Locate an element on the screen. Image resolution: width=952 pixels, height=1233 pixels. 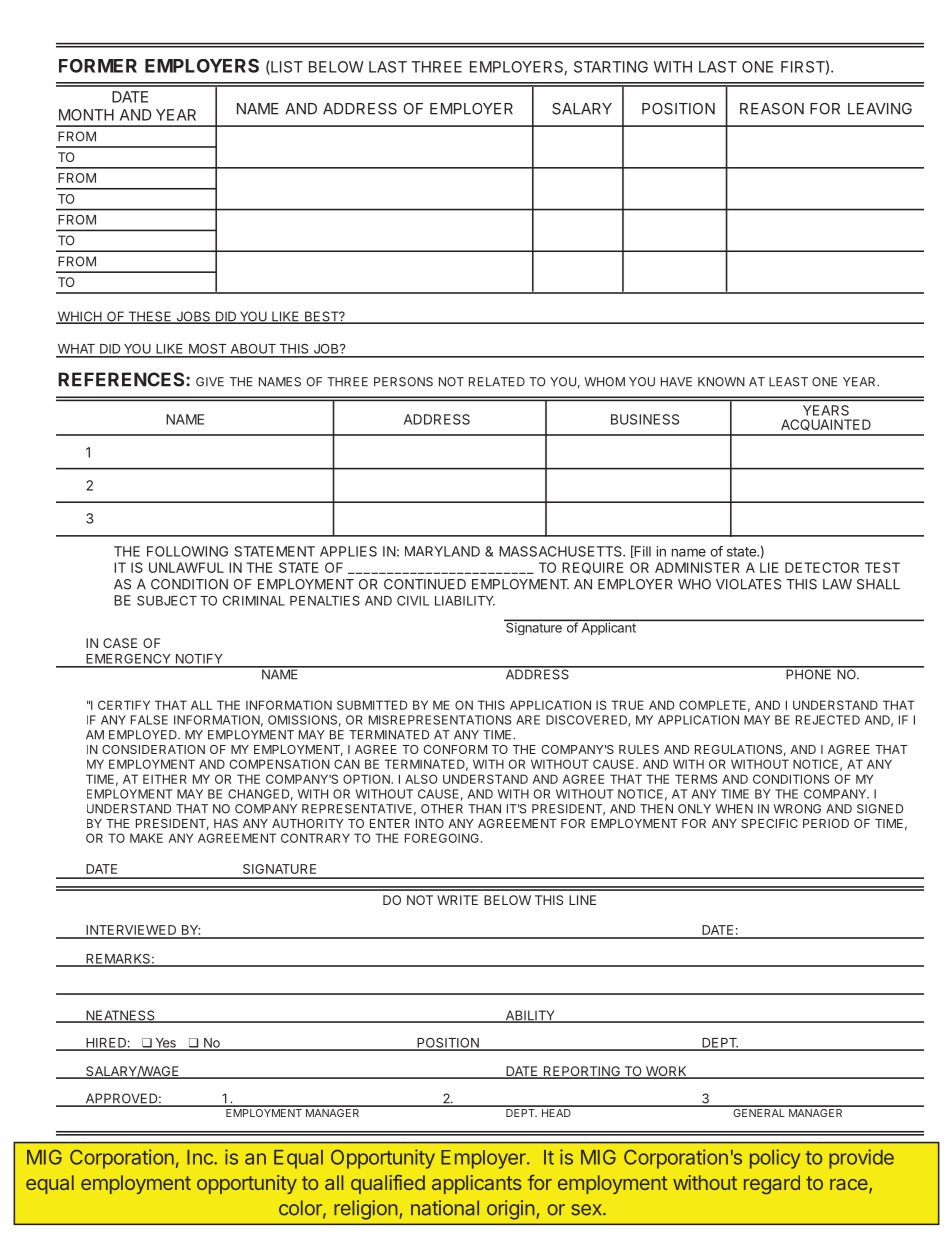
color is located at coordinates (301, 1209).
